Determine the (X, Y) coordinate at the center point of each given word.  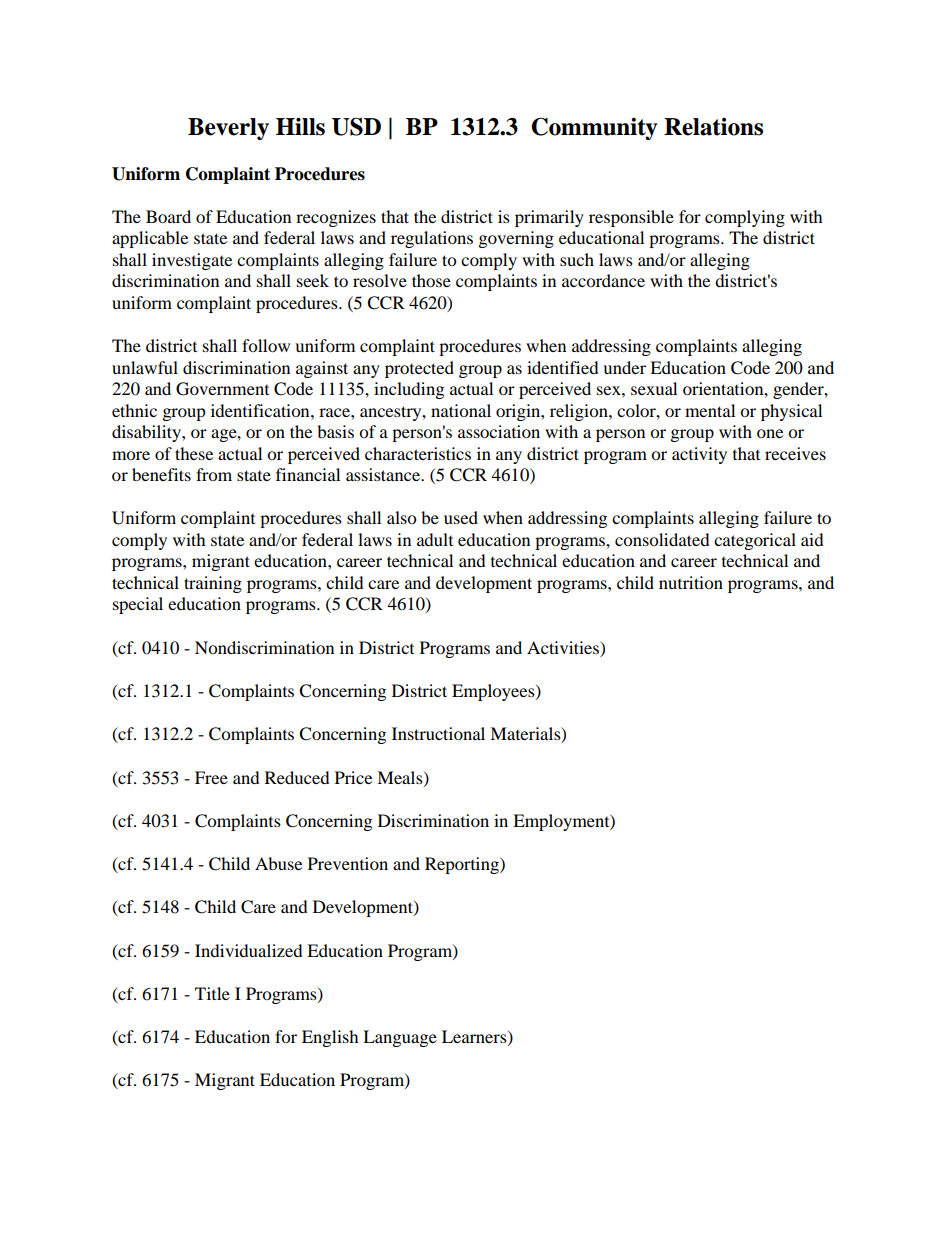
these (194, 453)
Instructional (438, 733)
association (499, 431)
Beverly (228, 129)
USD (356, 126)
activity (699, 455)
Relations (713, 127)
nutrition (691, 582)
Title (212, 993)
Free (211, 777)
